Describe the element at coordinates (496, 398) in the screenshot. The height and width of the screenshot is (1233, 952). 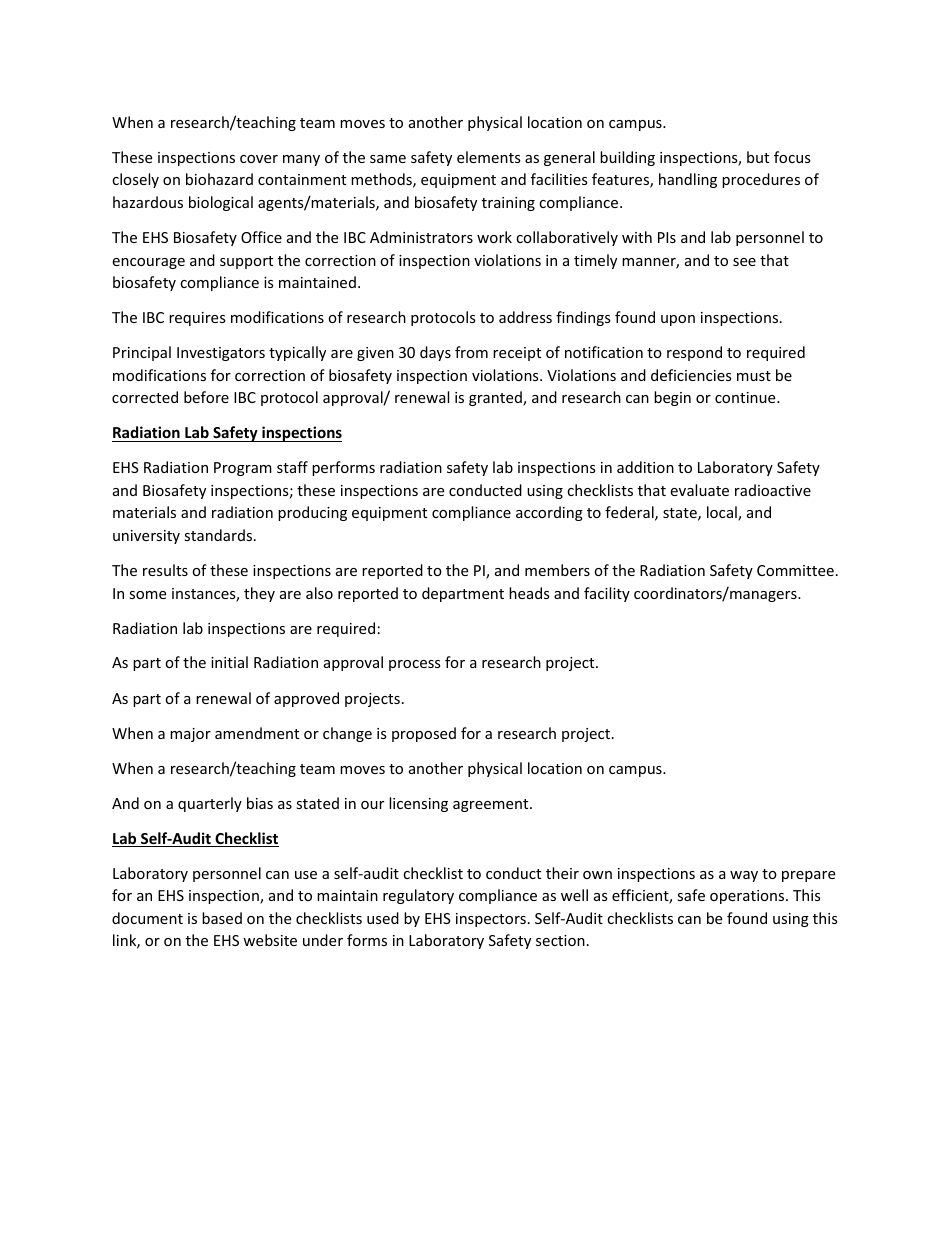
I see `granted` at that location.
